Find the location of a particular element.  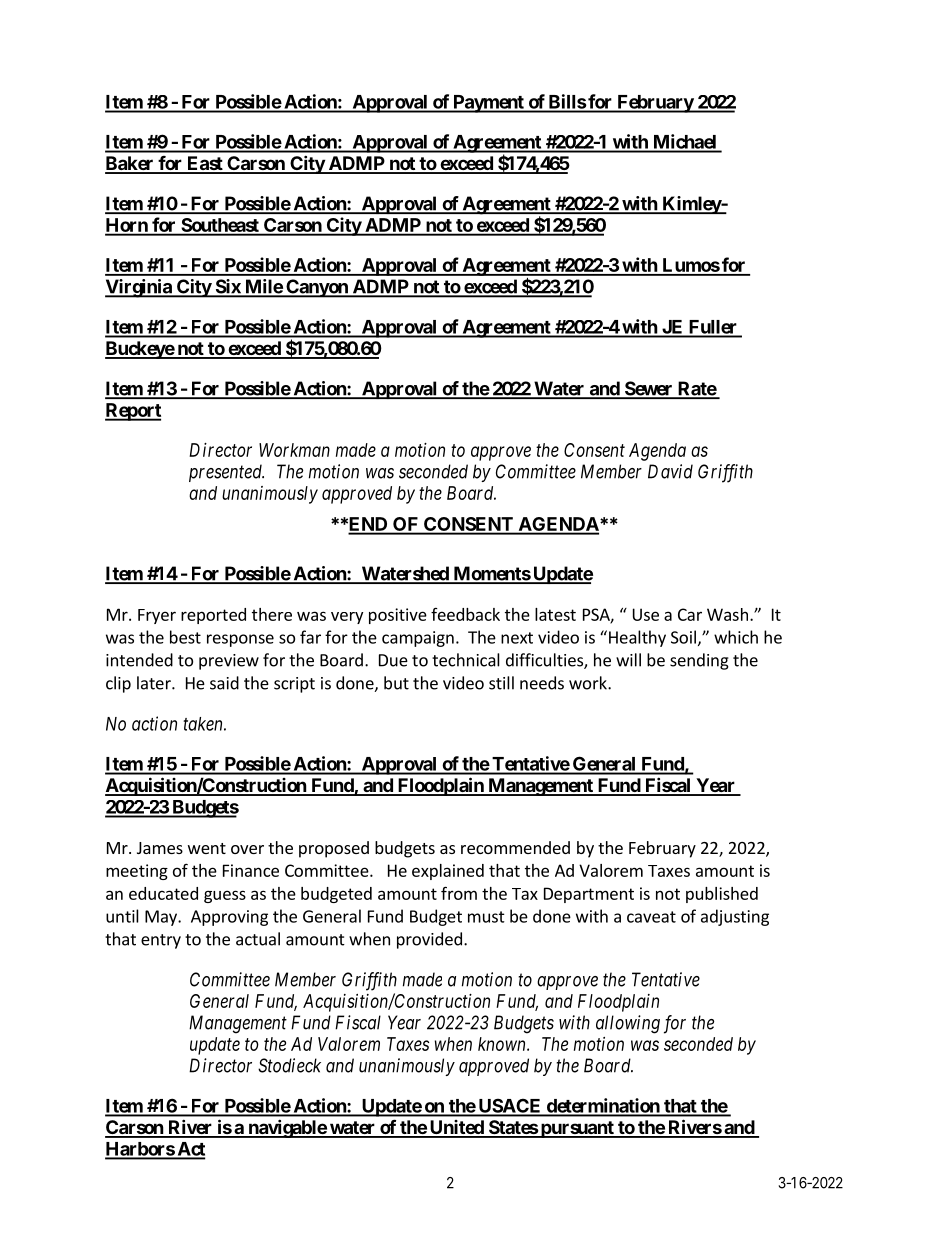

Payment is located at coordinates (488, 104).
